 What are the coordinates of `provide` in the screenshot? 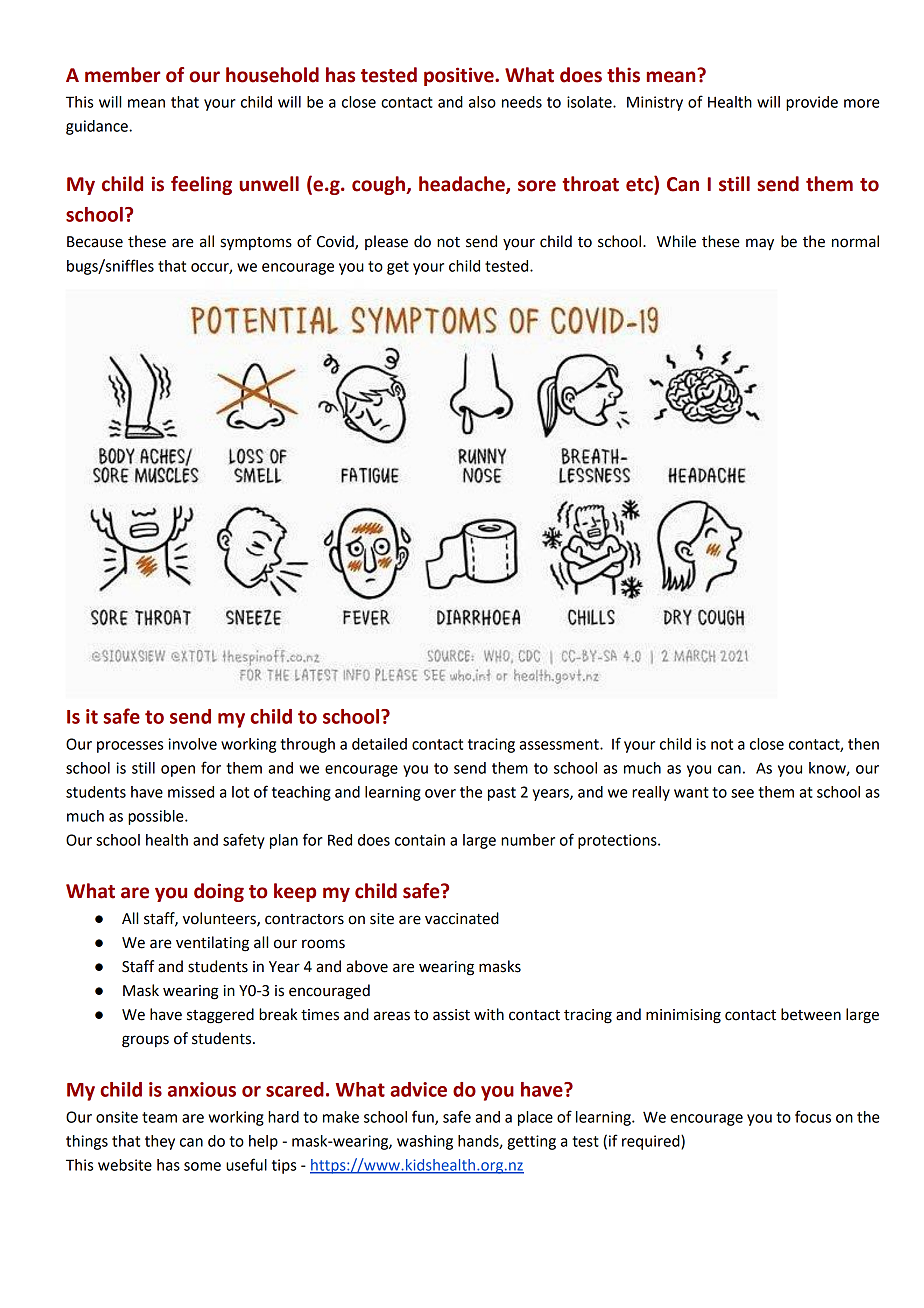 It's located at (812, 103).
